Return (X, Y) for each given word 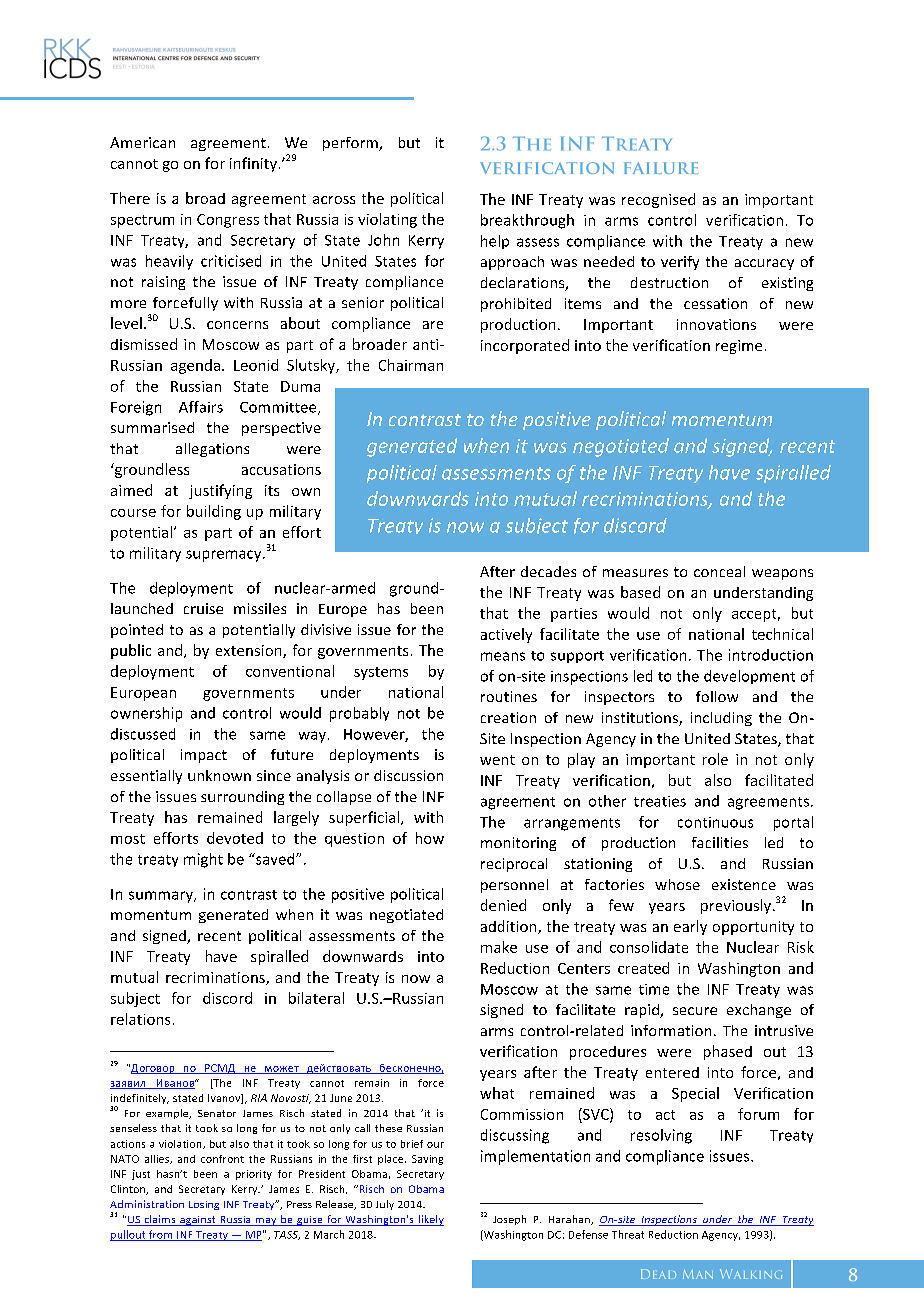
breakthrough (527, 221)
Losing (204, 1205)
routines (509, 696)
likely (430, 1220)
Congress (228, 221)
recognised (658, 200)
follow (717, 696)
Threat (628, 1234)
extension (250, 651)
